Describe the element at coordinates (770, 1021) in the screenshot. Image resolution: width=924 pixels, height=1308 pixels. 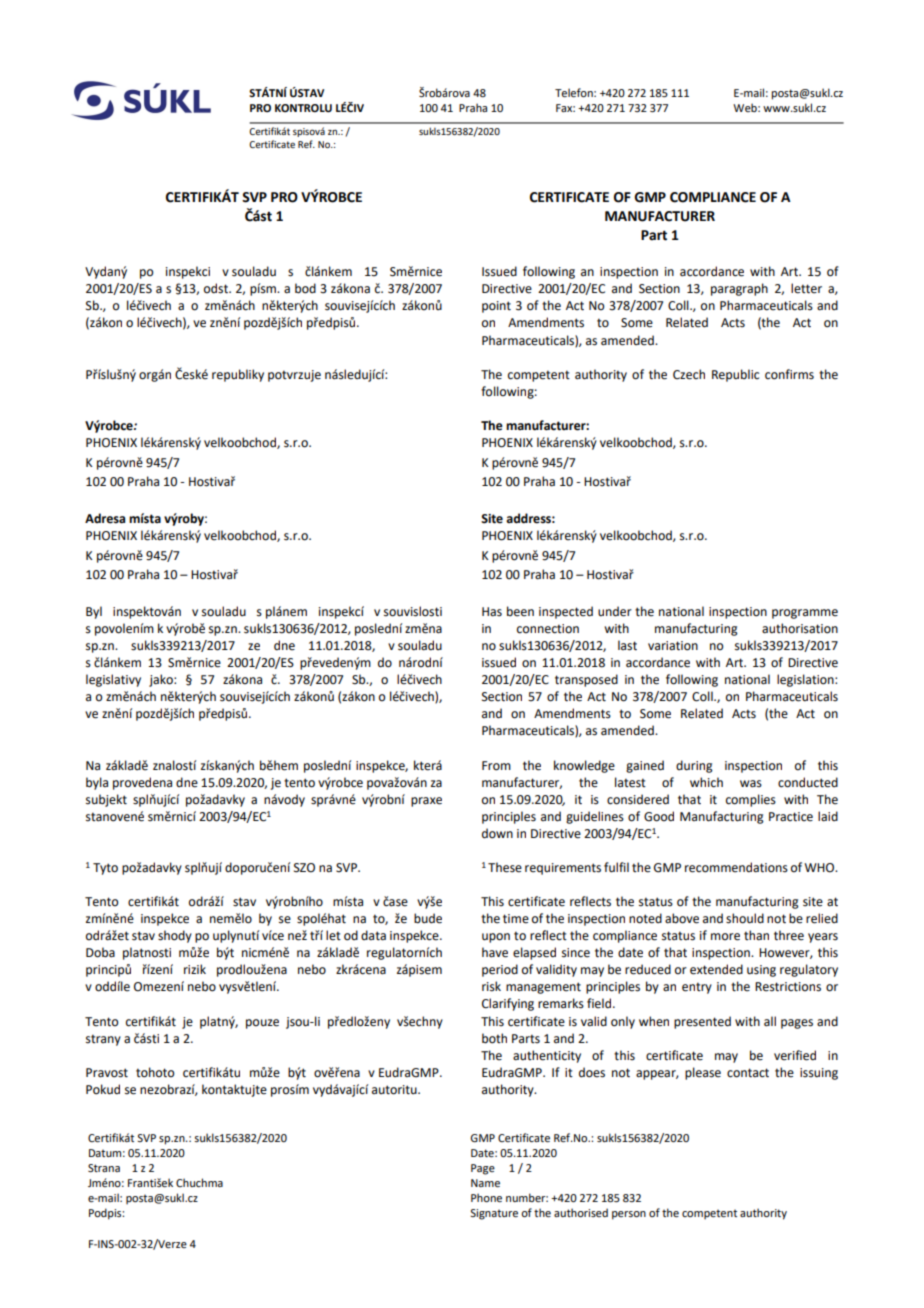
I see `all` at that location.
